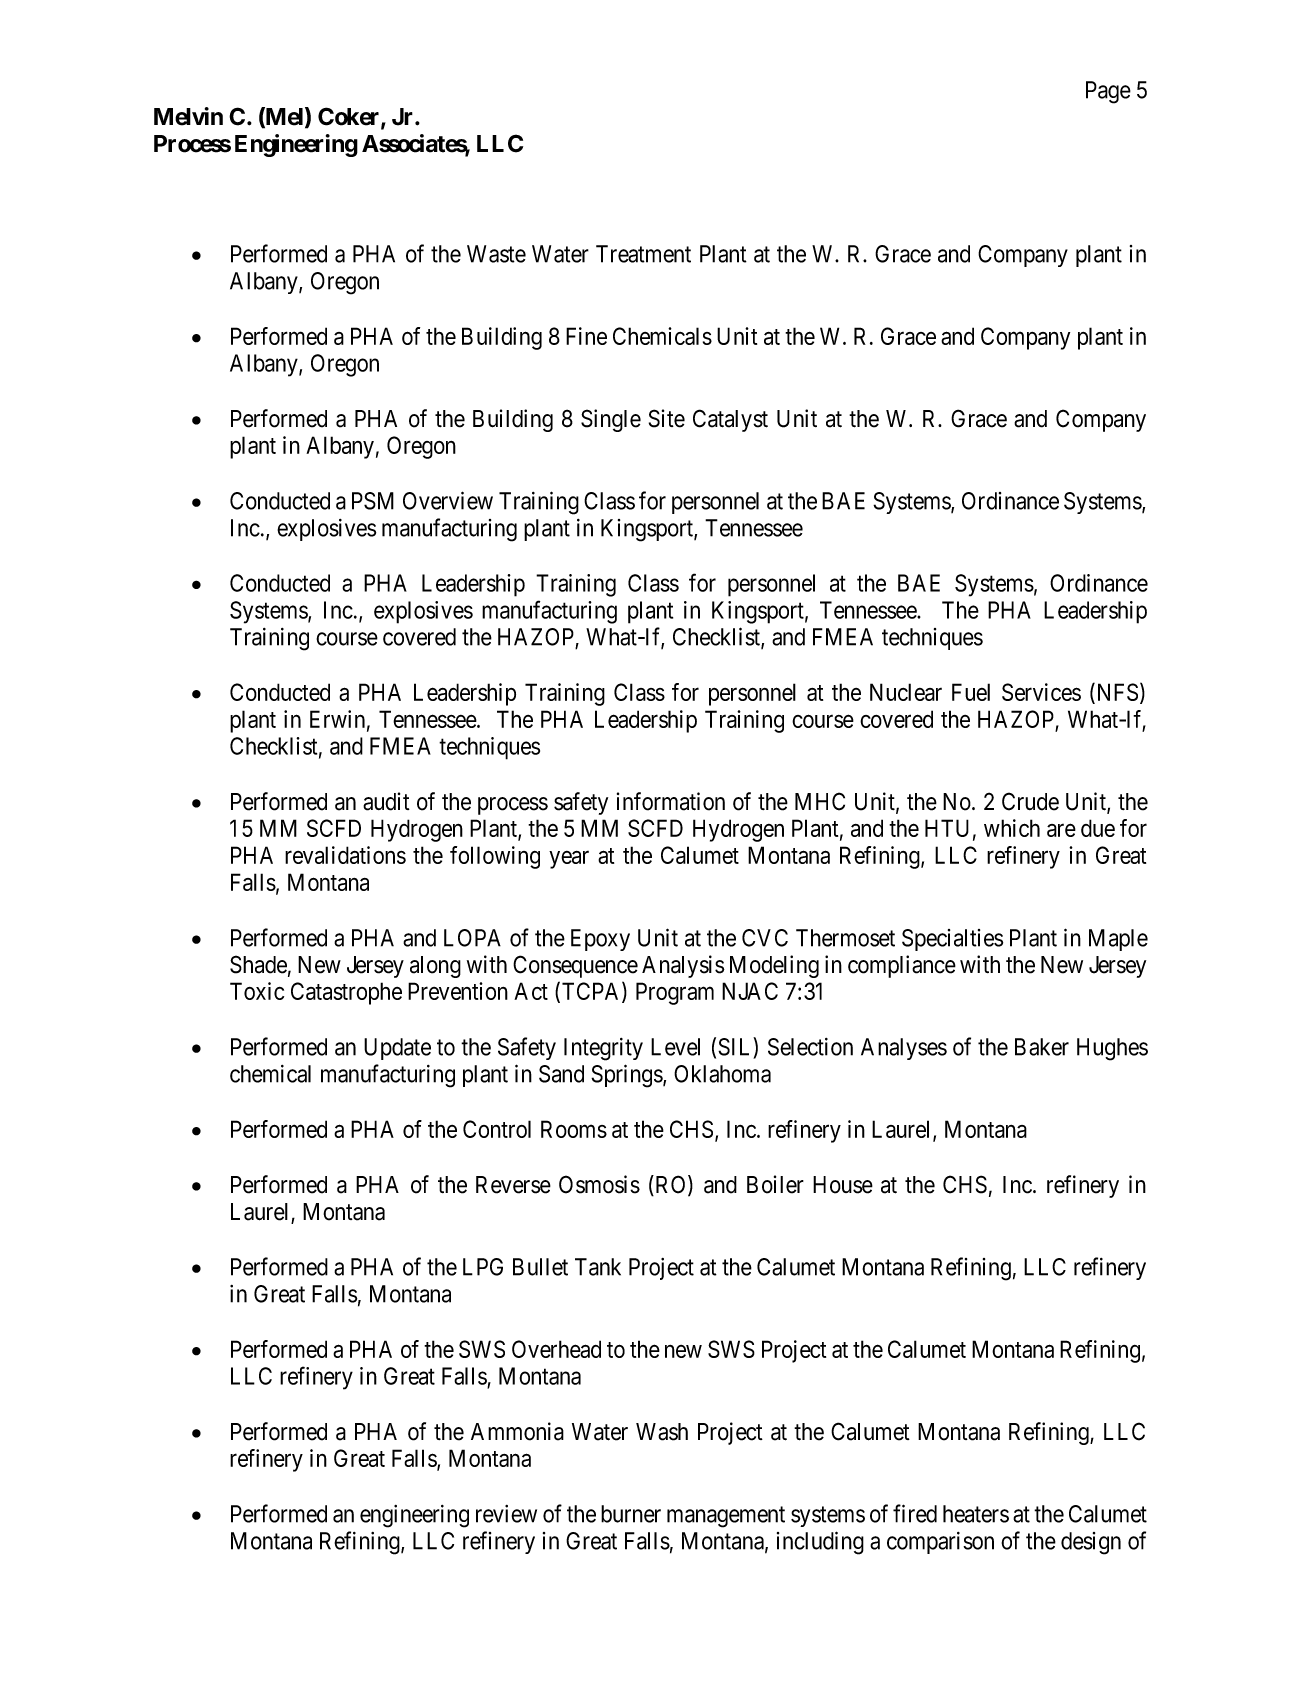 This screenshot has height=1683, width=1300. Describe the element at coordinates (1041, 692) in the screenshot. I see `Services` at that location.
